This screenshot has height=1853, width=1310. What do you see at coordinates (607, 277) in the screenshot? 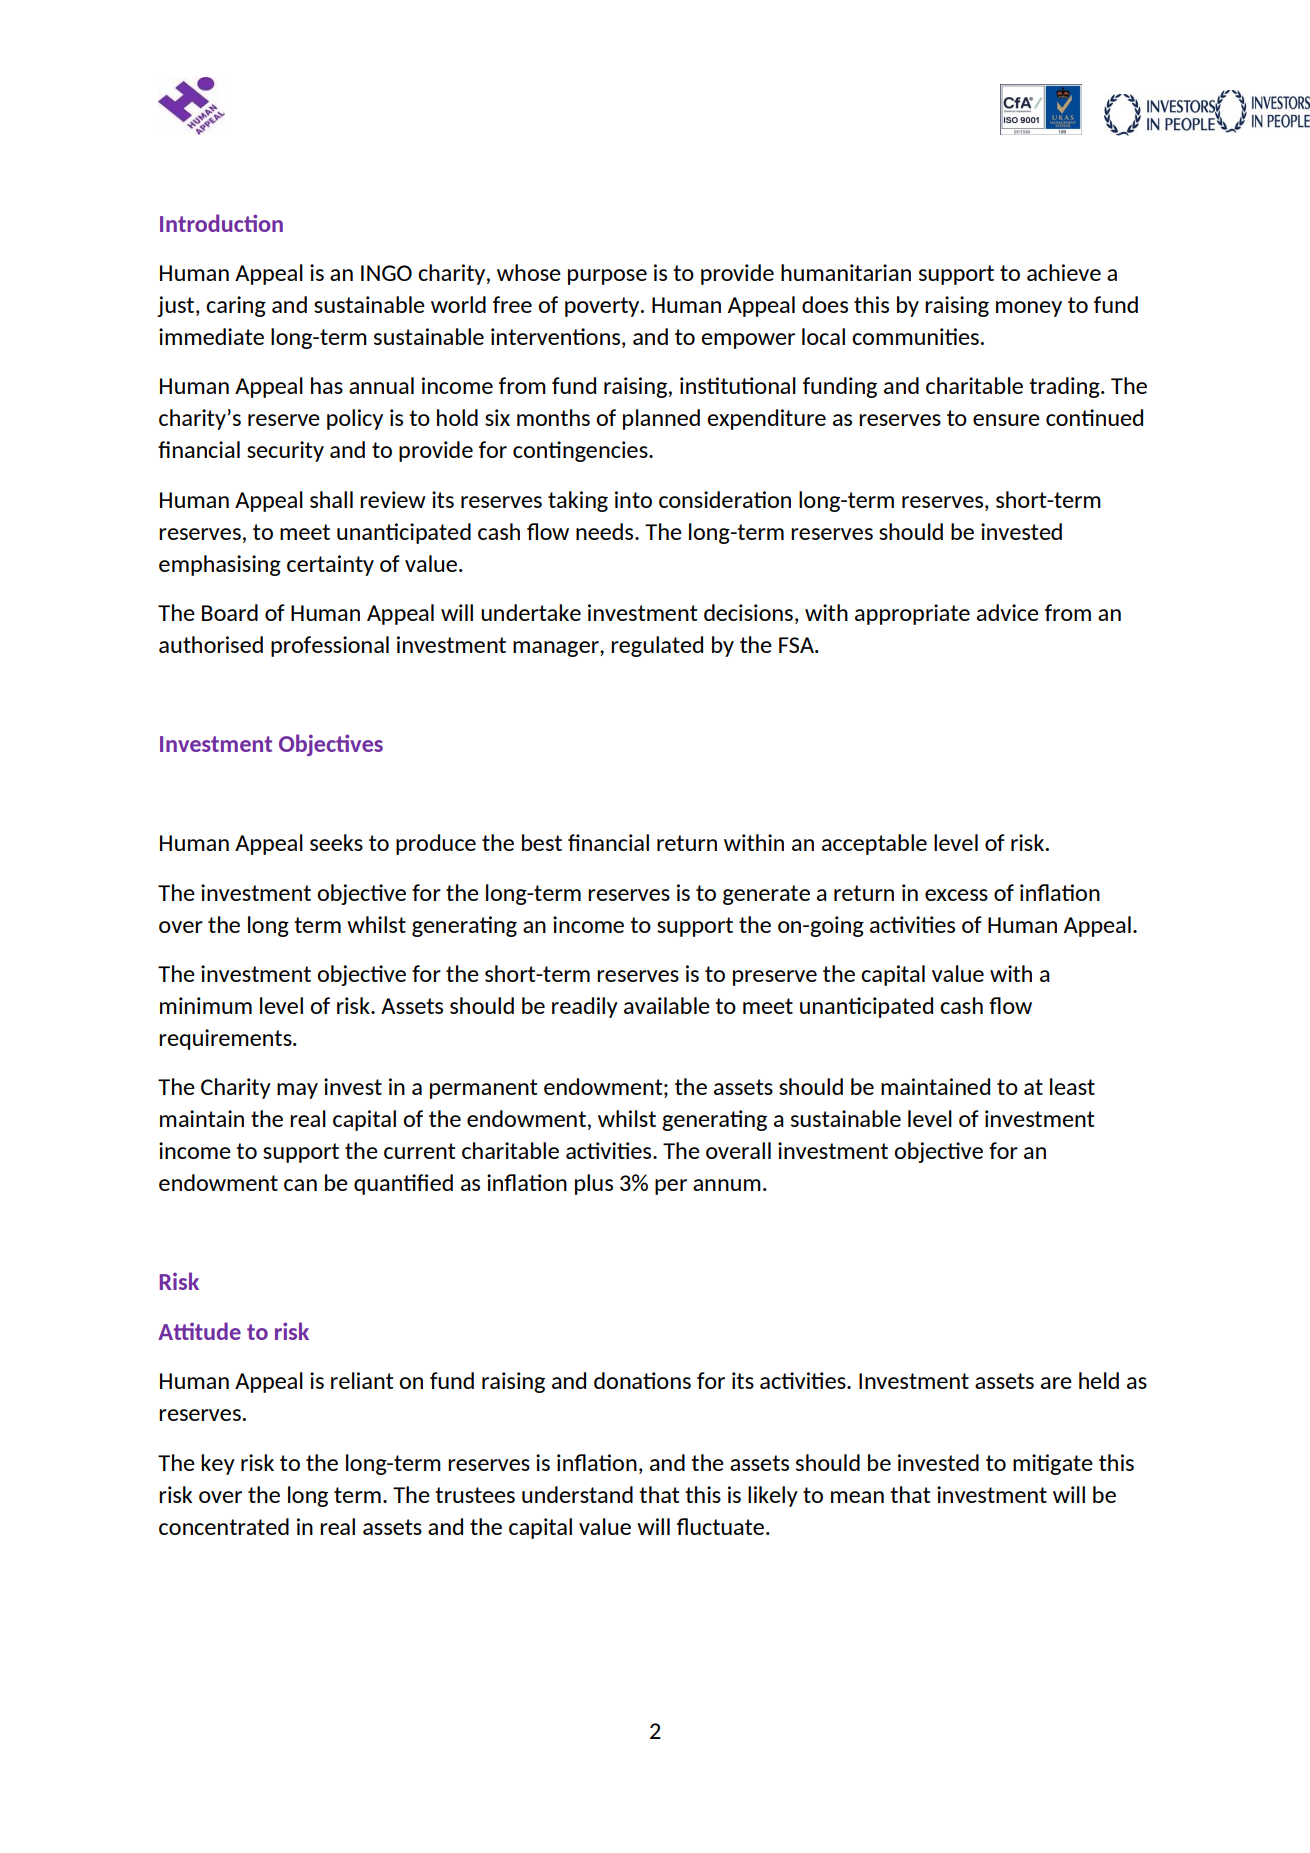
I see `purpose` at bounding box center [607, 277].
